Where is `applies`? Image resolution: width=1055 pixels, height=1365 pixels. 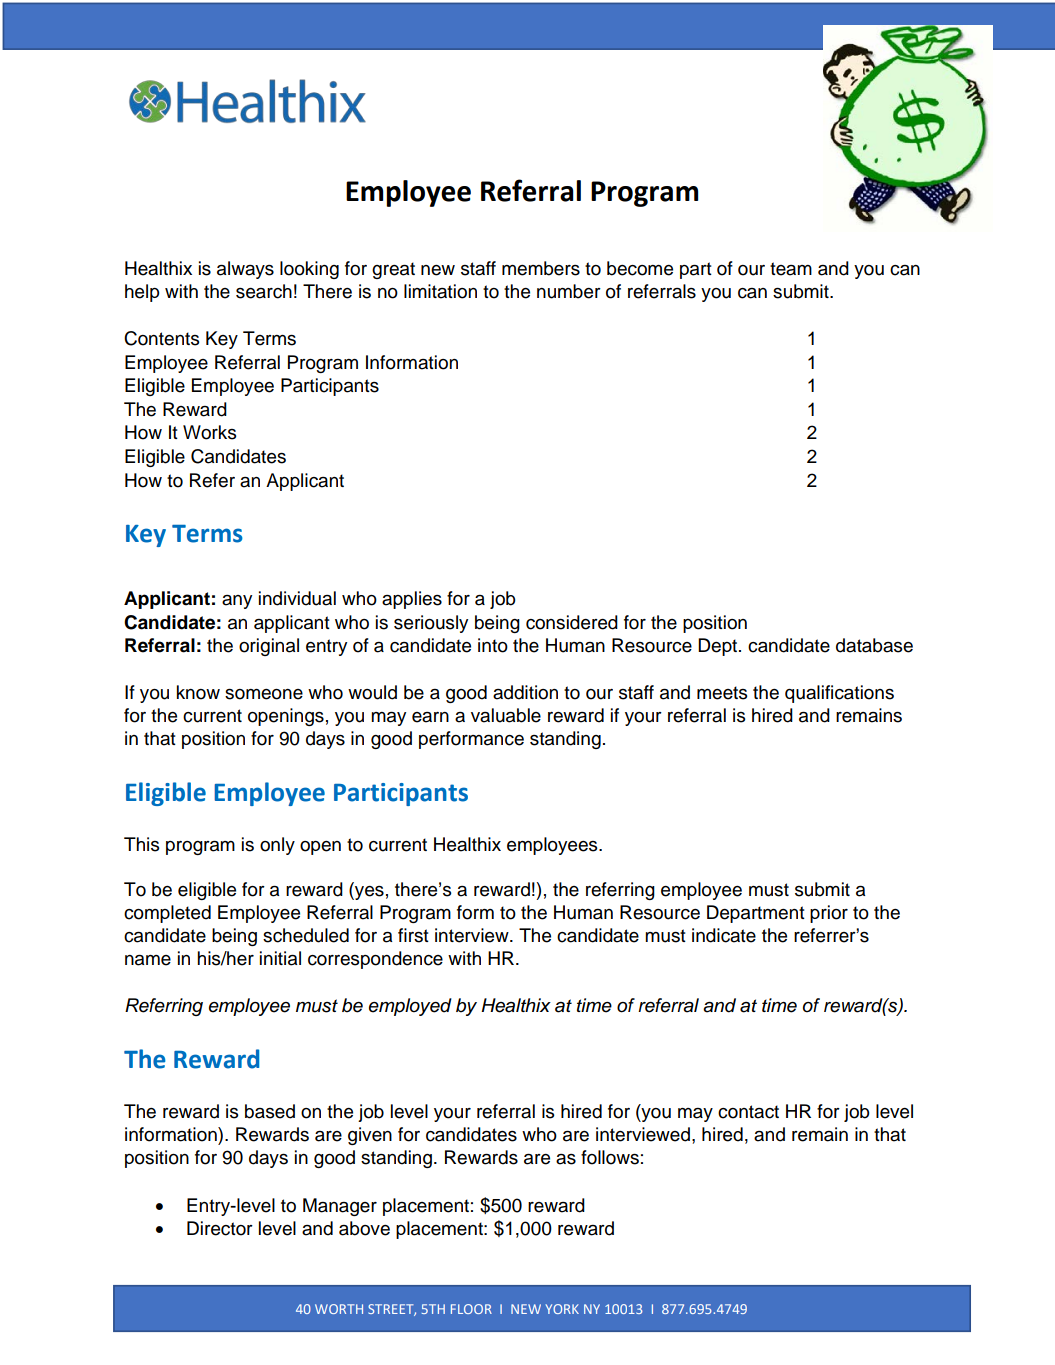
applies is located at coordinates (412, 600).
